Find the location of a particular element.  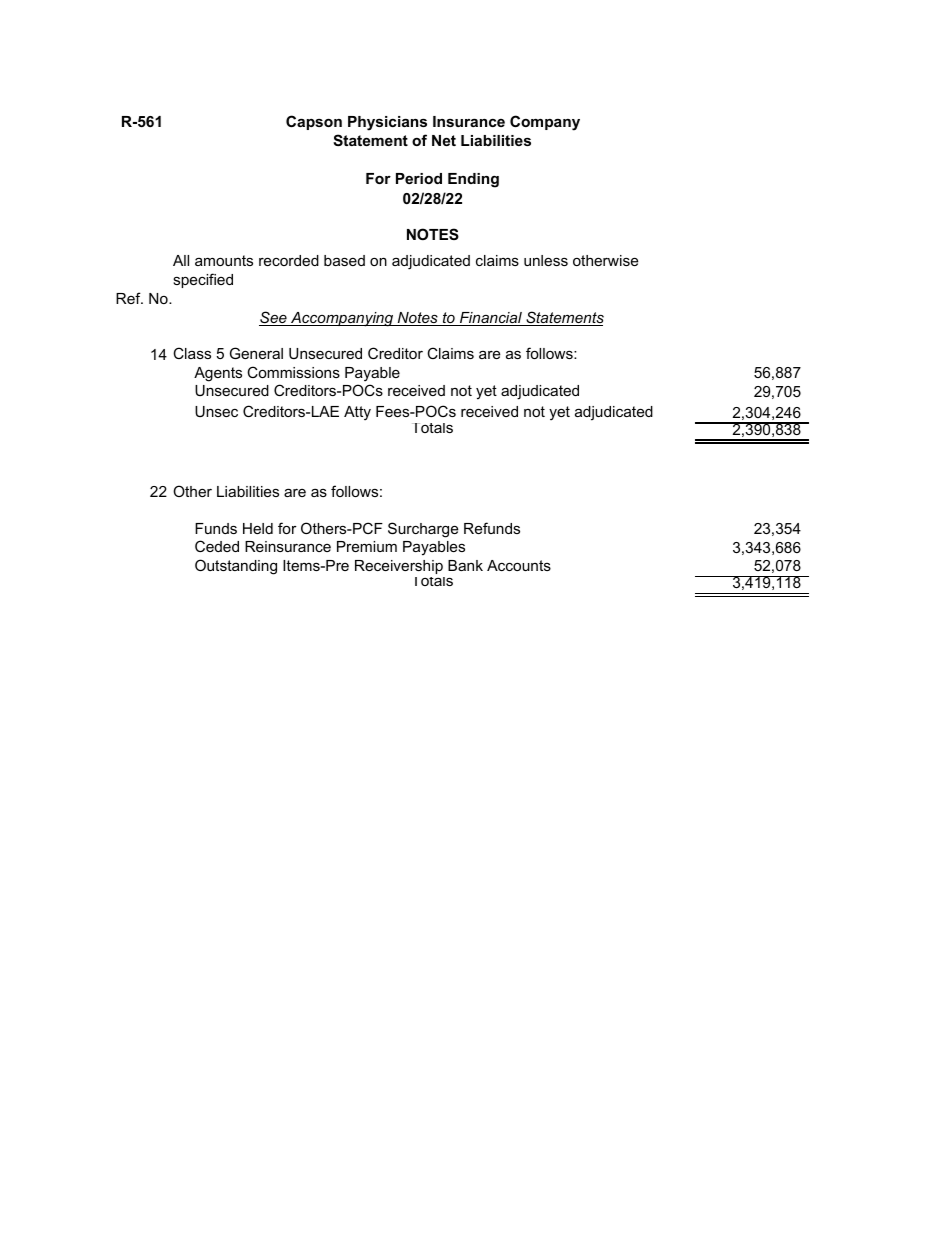

Ceded is located at coordinates (217, 546).
